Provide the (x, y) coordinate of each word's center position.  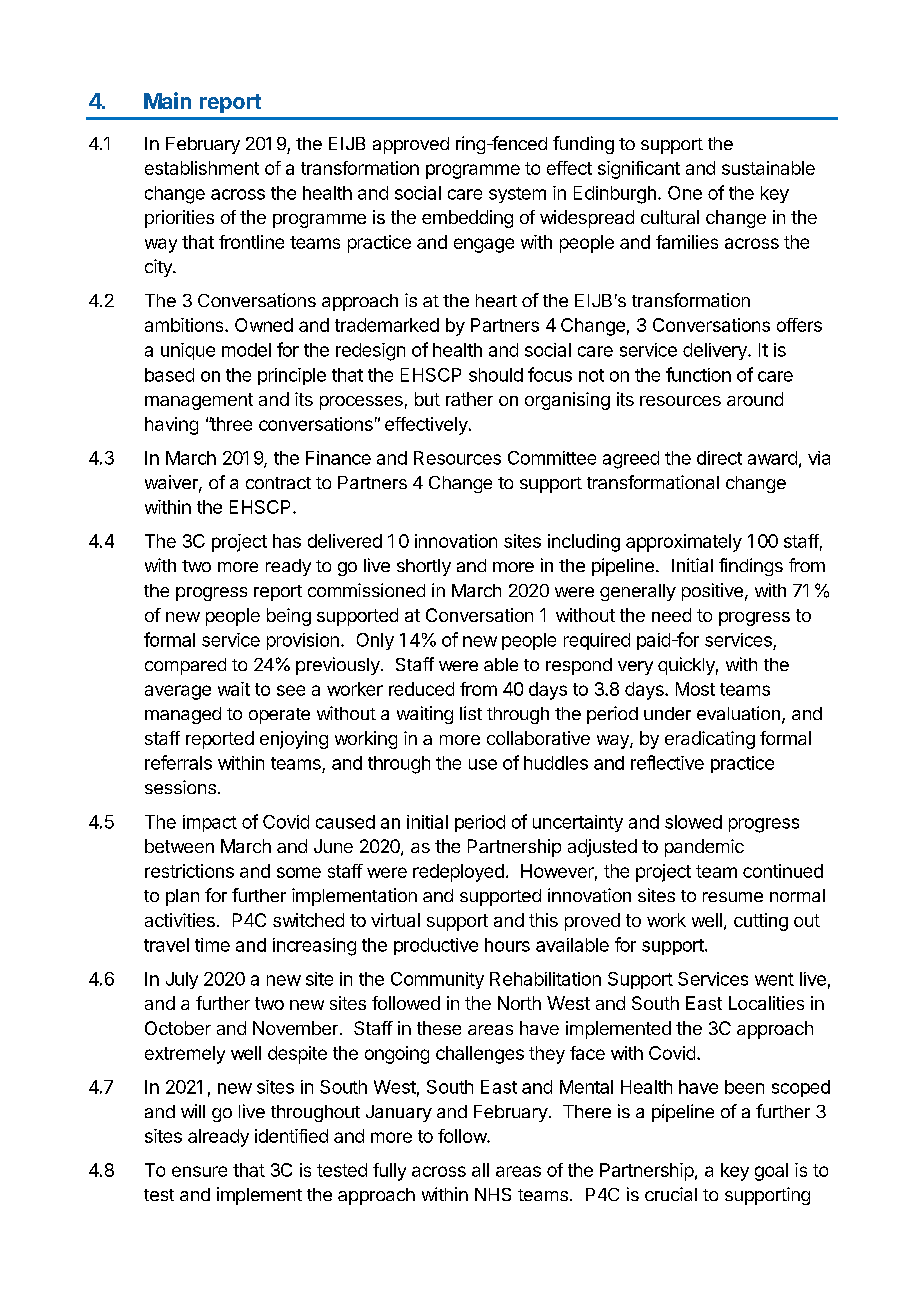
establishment (202, 168)
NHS (493, 1194)
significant (639, 170)
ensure (199, 1171)
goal (771, 1172)
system (517, 195)
